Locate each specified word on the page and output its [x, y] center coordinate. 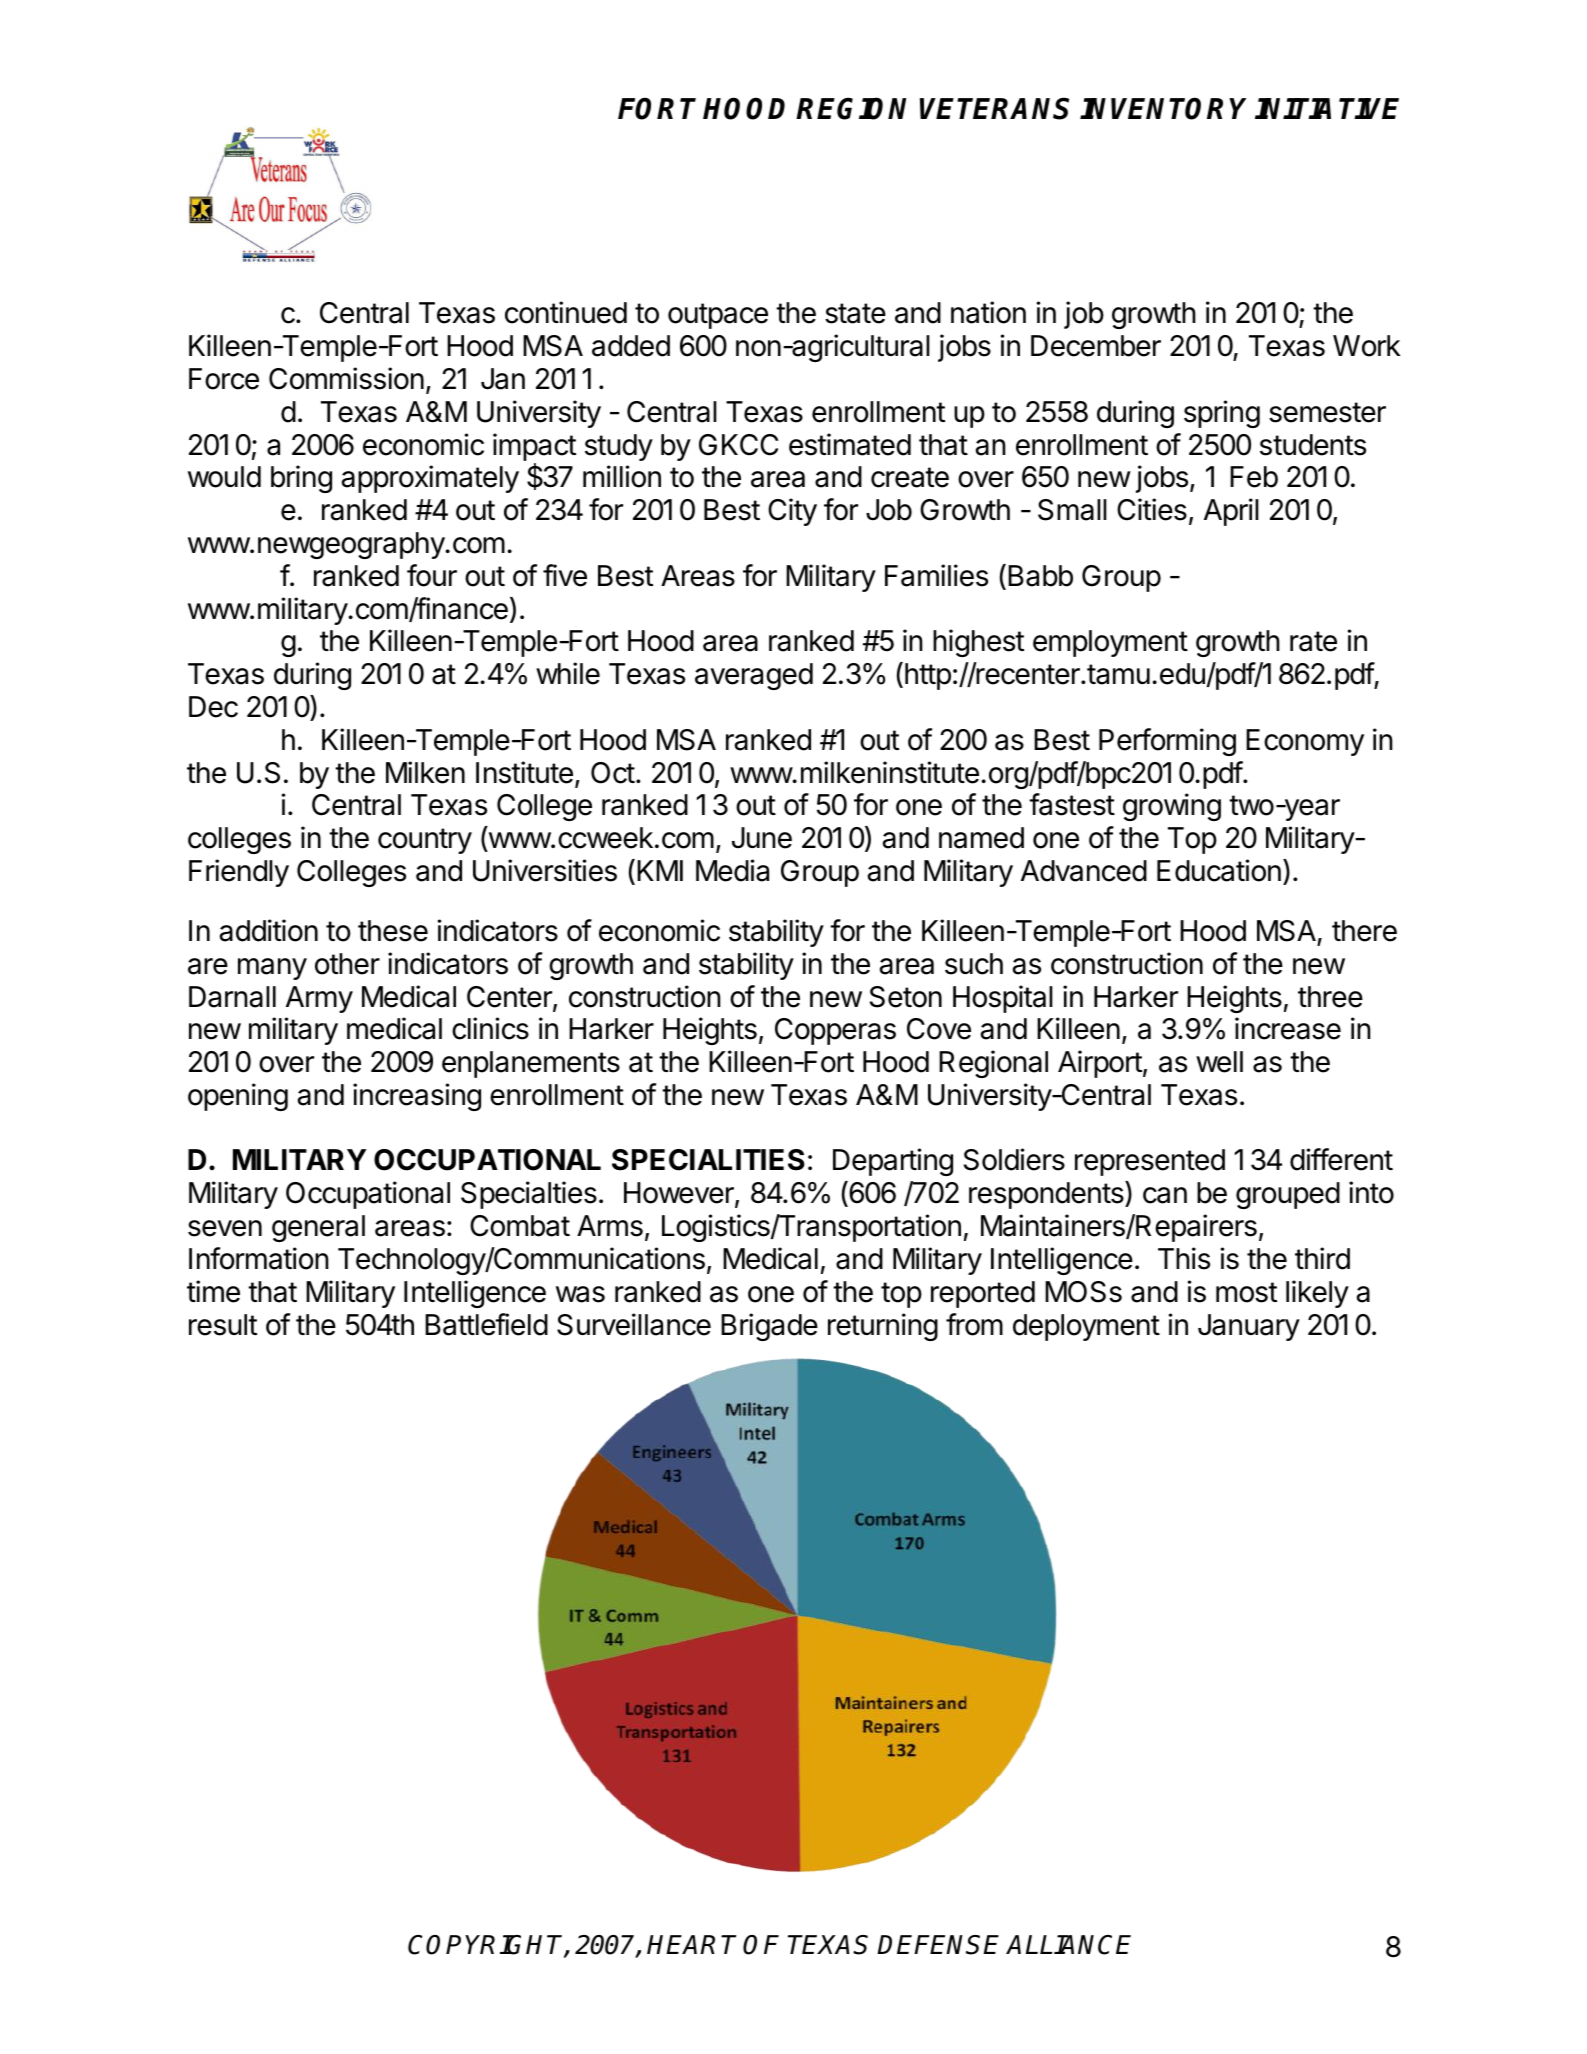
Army [319, 999]
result [223, 1325]
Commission [346, 378]
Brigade [769, 1327]
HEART [691, 1944]
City [792, 512]
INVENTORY [1163, 108]
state [855, 313]
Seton [906, 997]
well [1219, 1062]
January [1249, 1327]
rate [1313, 641]
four [432, 575]
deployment [1086, 1327]
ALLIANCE [1068, 1945]
